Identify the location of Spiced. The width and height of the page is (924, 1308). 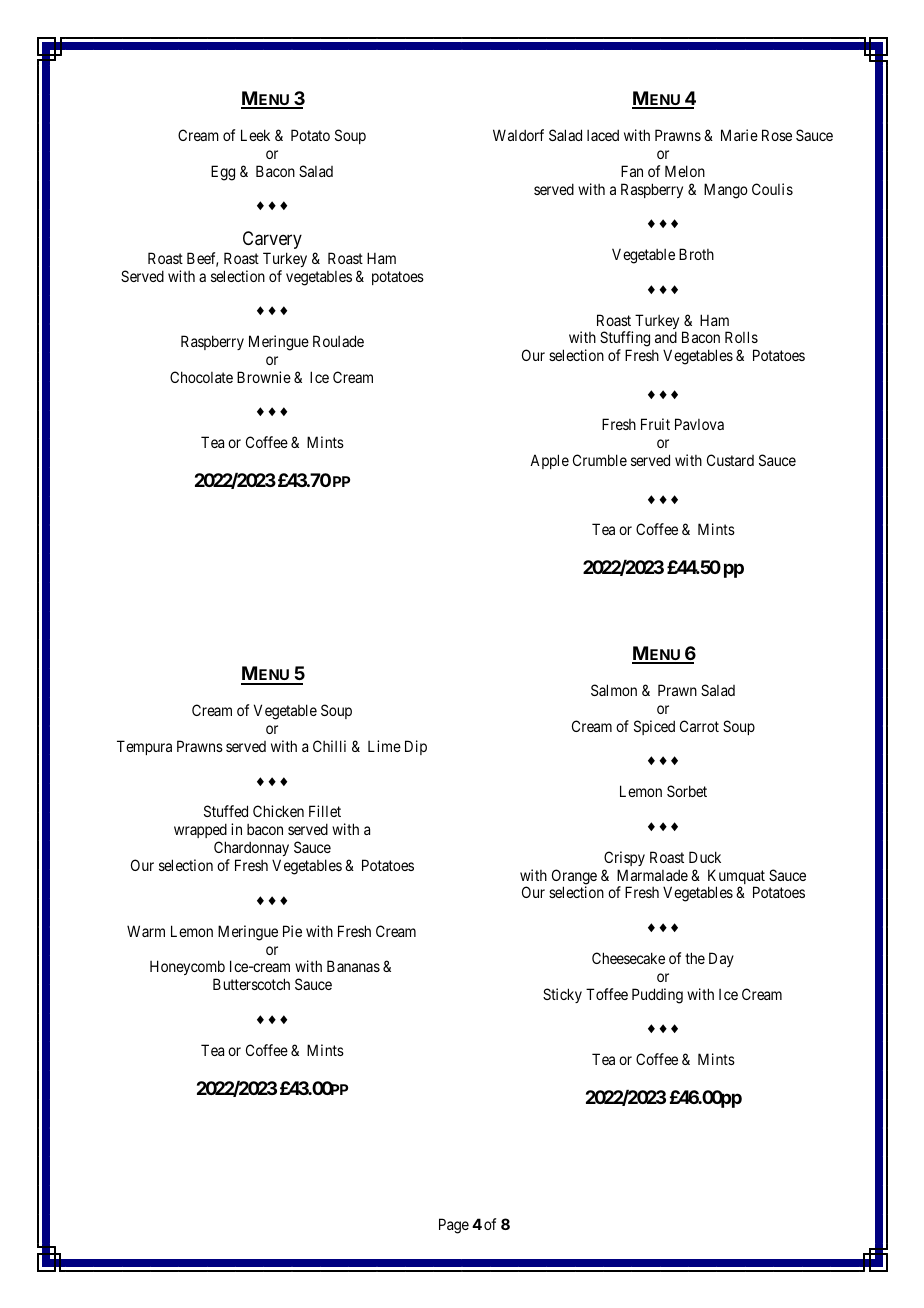
(654, 727).
